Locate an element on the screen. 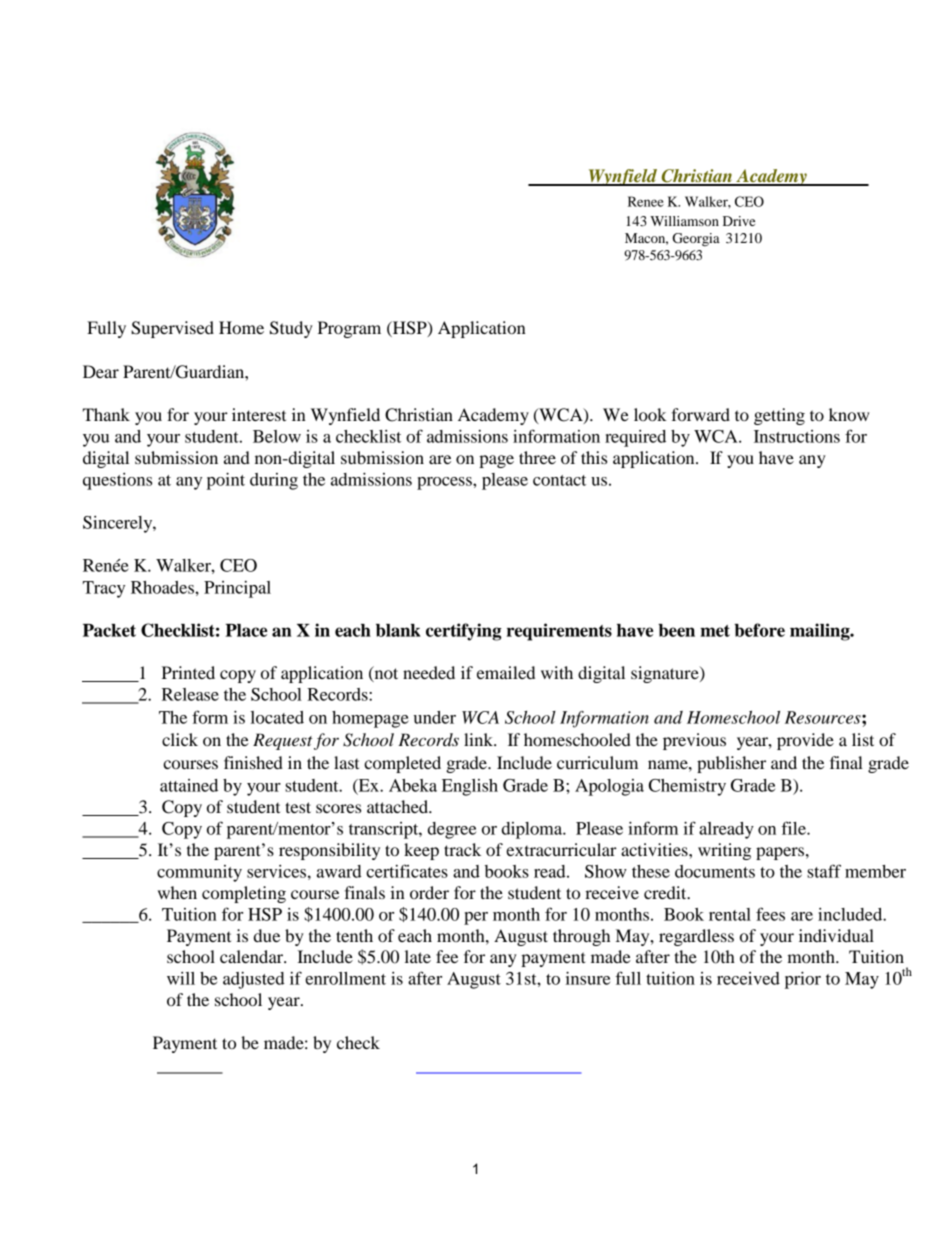  Rhoades is located at coordinates (163, 587).
